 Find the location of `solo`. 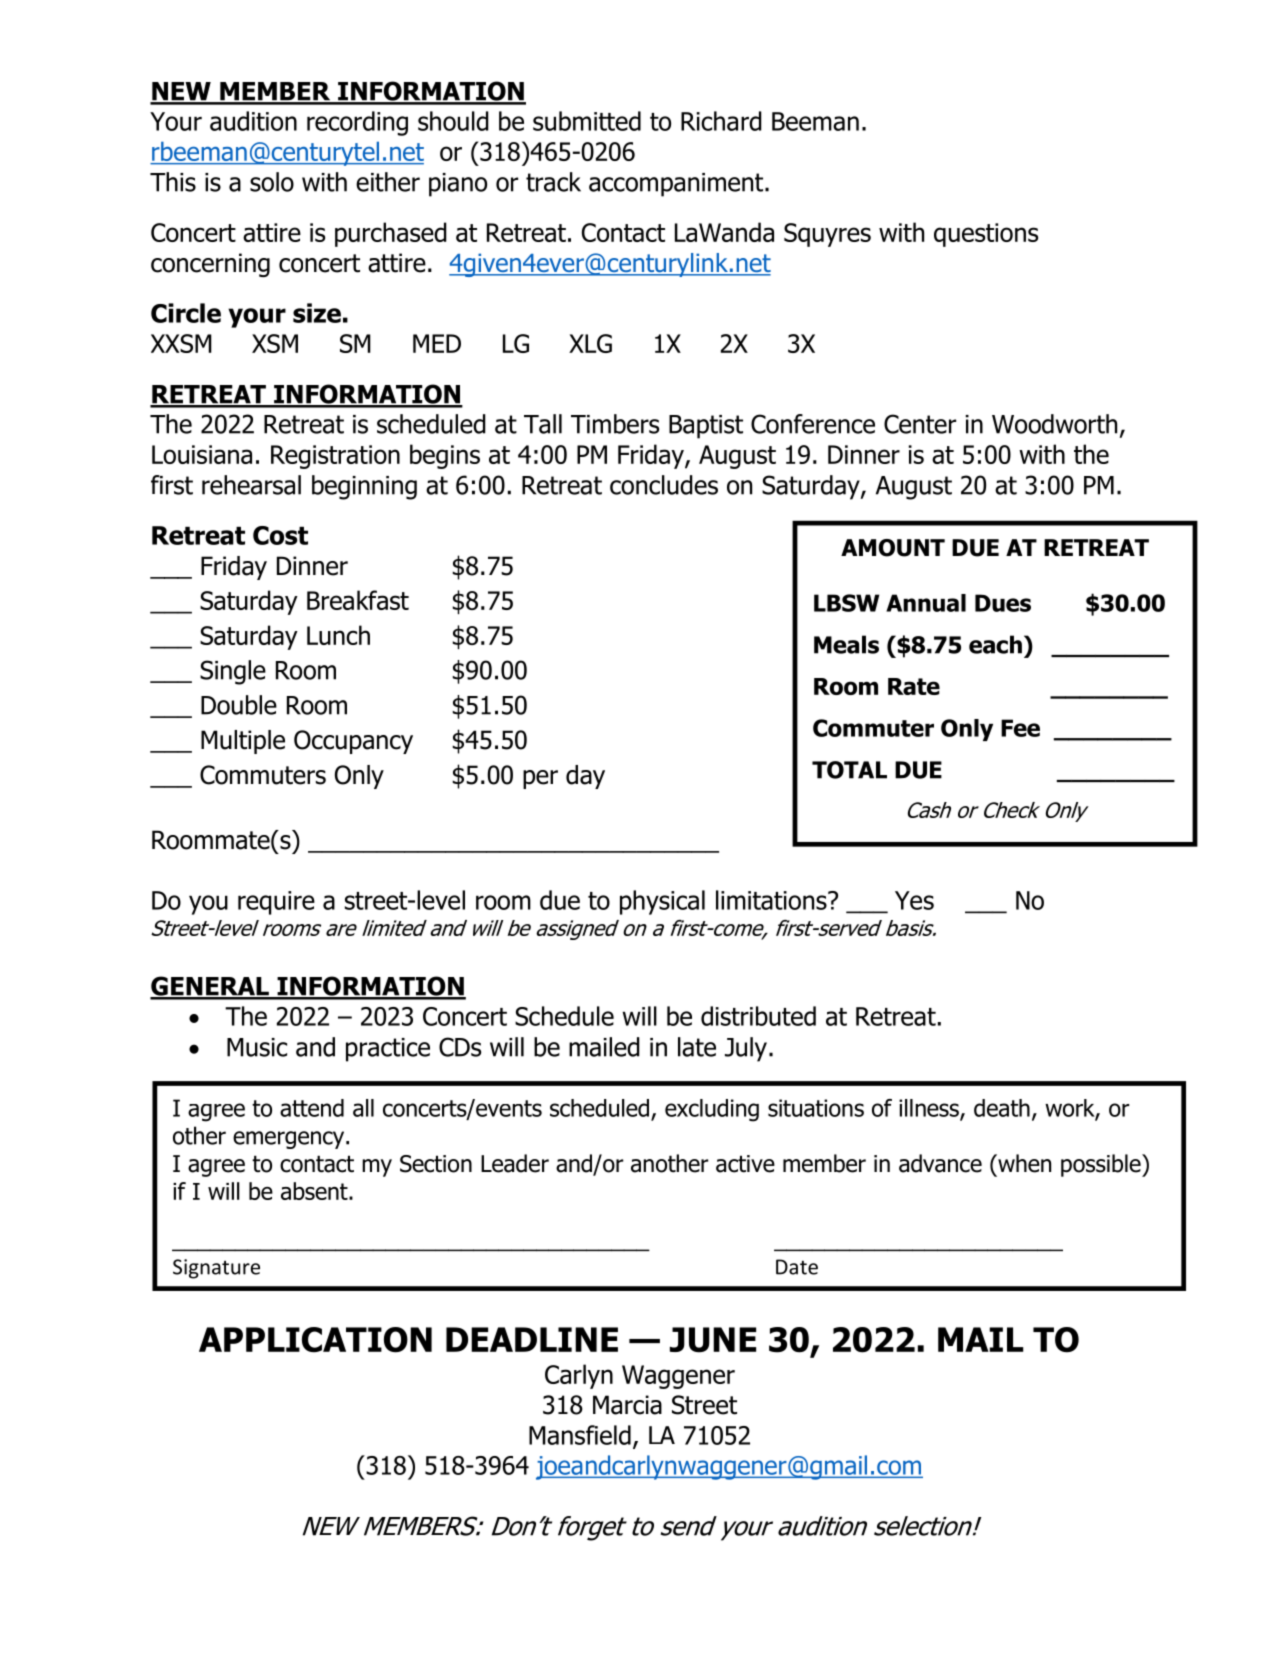

solo is located at coordinates (272, 182).
